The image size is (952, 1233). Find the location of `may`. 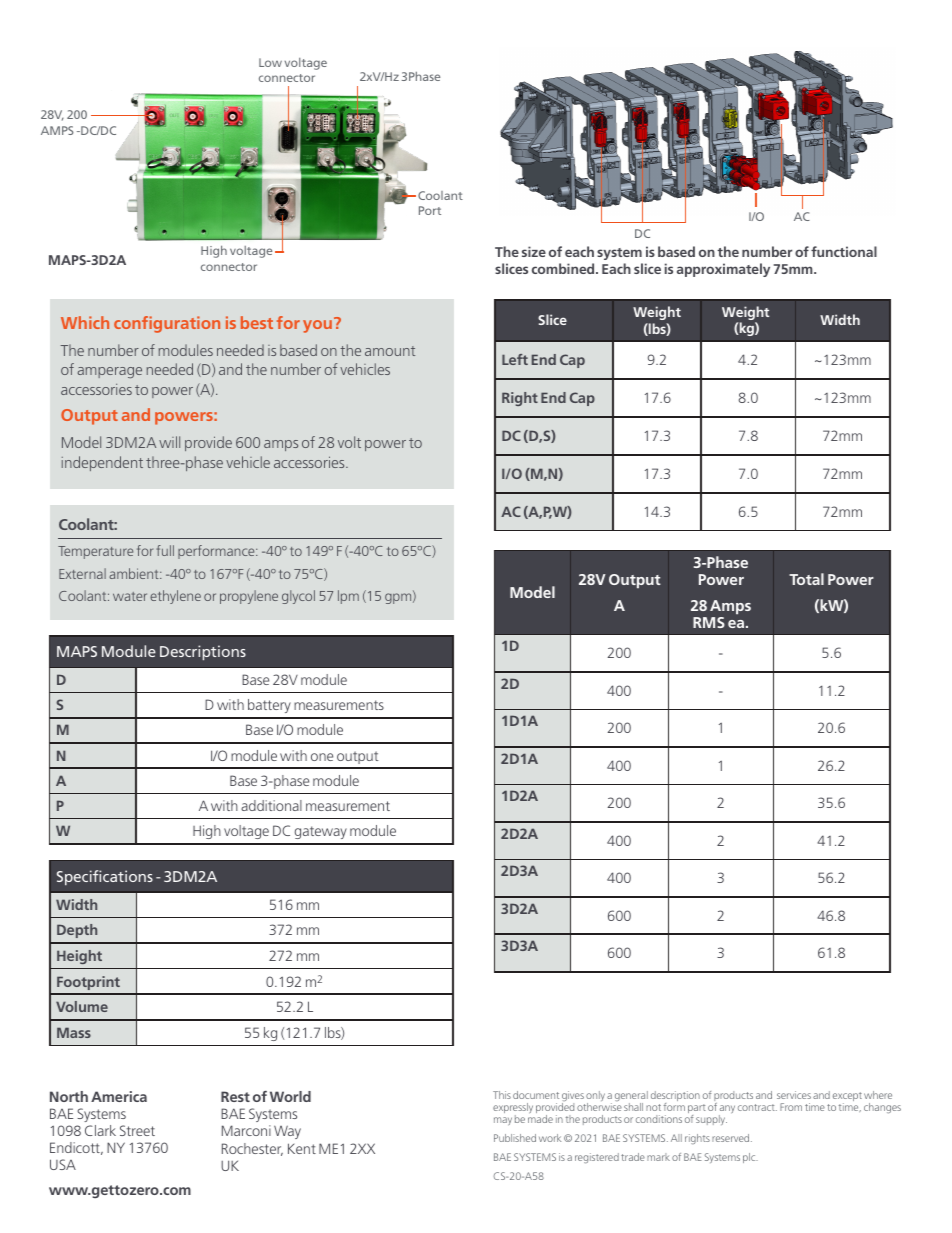

may is located at coordinates (503, 1121).
